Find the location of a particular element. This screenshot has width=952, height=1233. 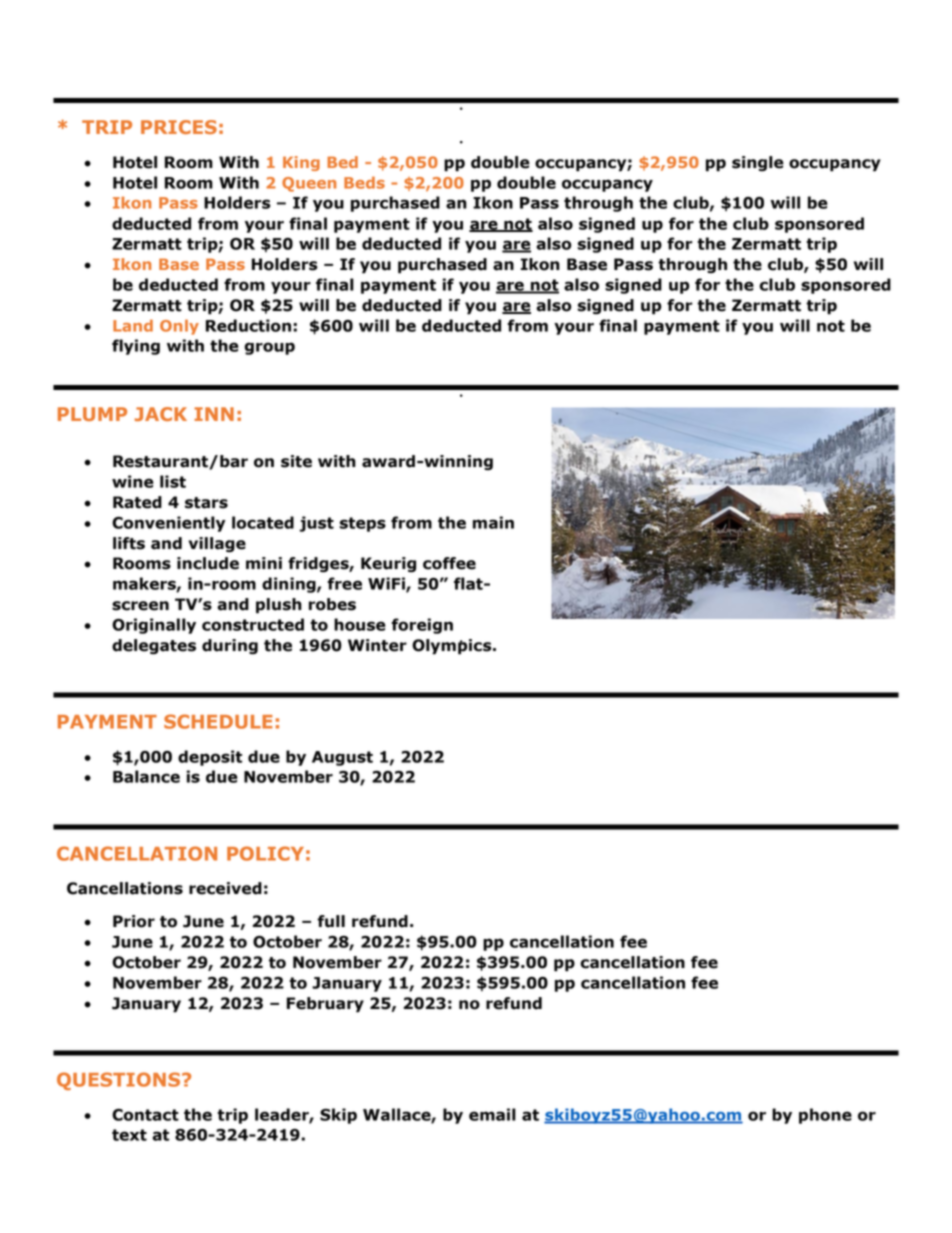

Originally is located at coordinates (154, 626).
